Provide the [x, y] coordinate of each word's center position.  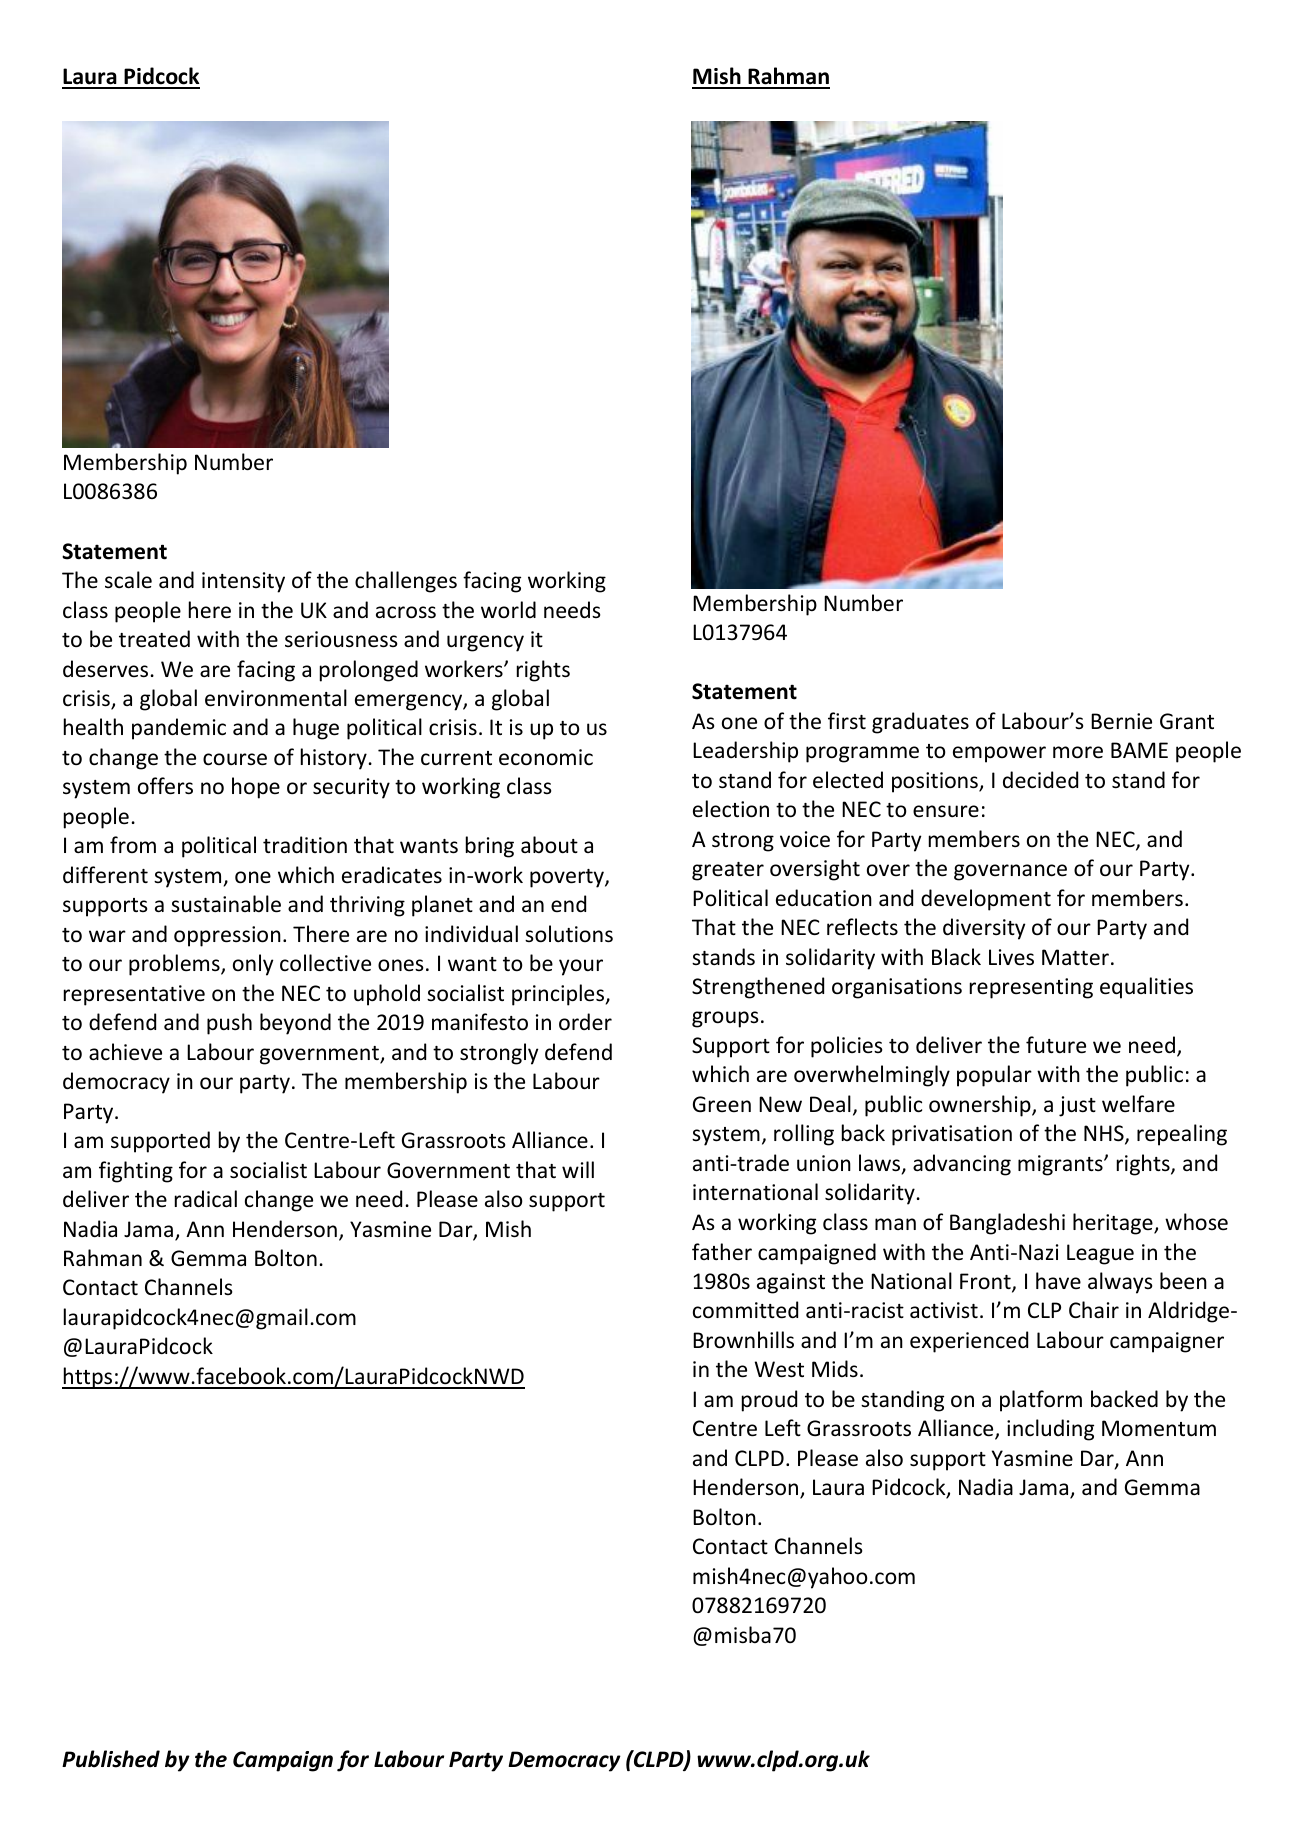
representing [1031, 988]
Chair [1094, 1309]
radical [206, 1198]
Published [111, 1759]
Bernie [1121, 721]
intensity [243, 582]
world [508, 610]
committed [745, 1310]
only [253, 965]
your [581, 967]
